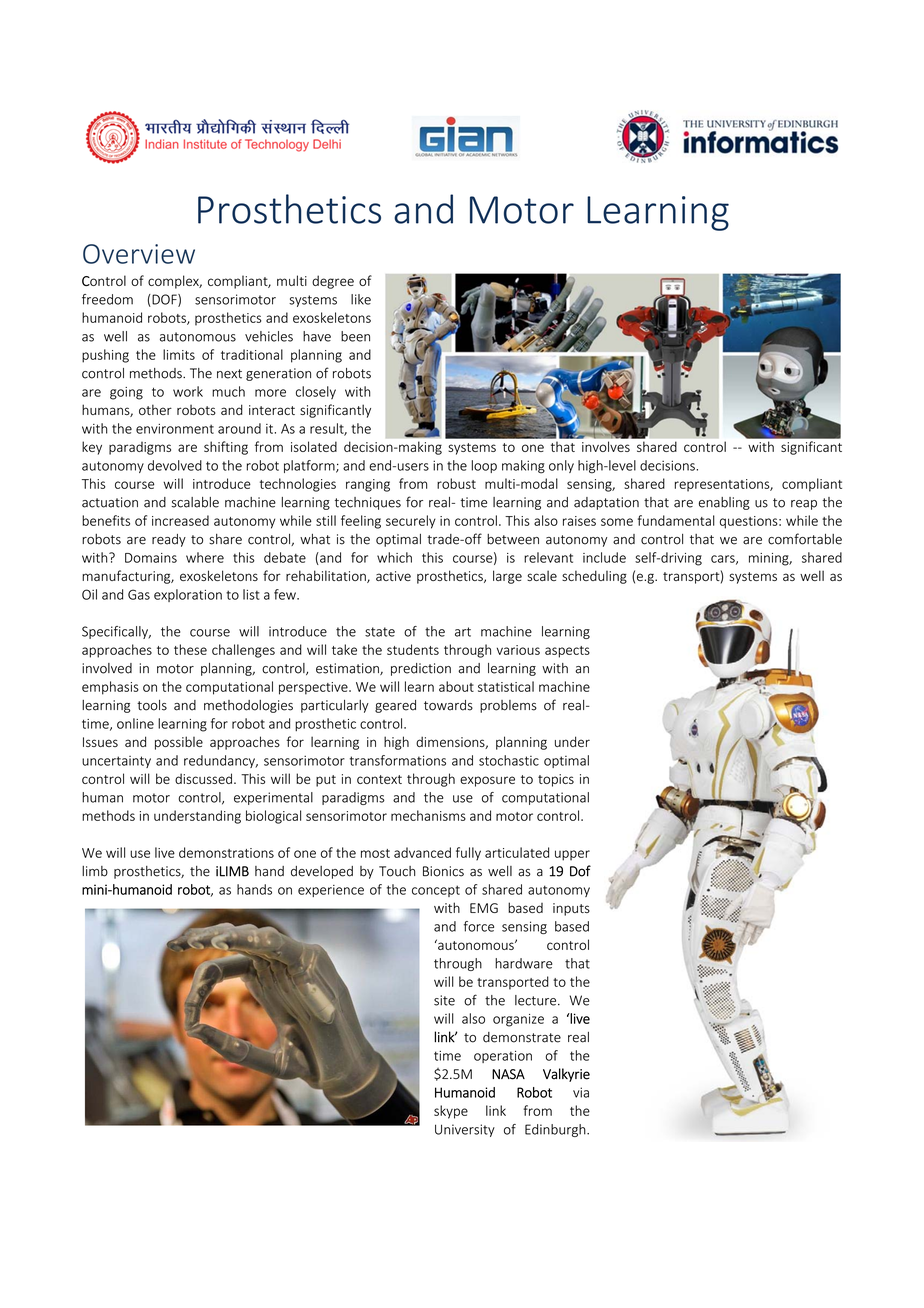 The width and height of the screenshot is (924, 1308). Describe the element at coordinates (226, 852) in the screenshot. I see `demonstrations` at that location.
